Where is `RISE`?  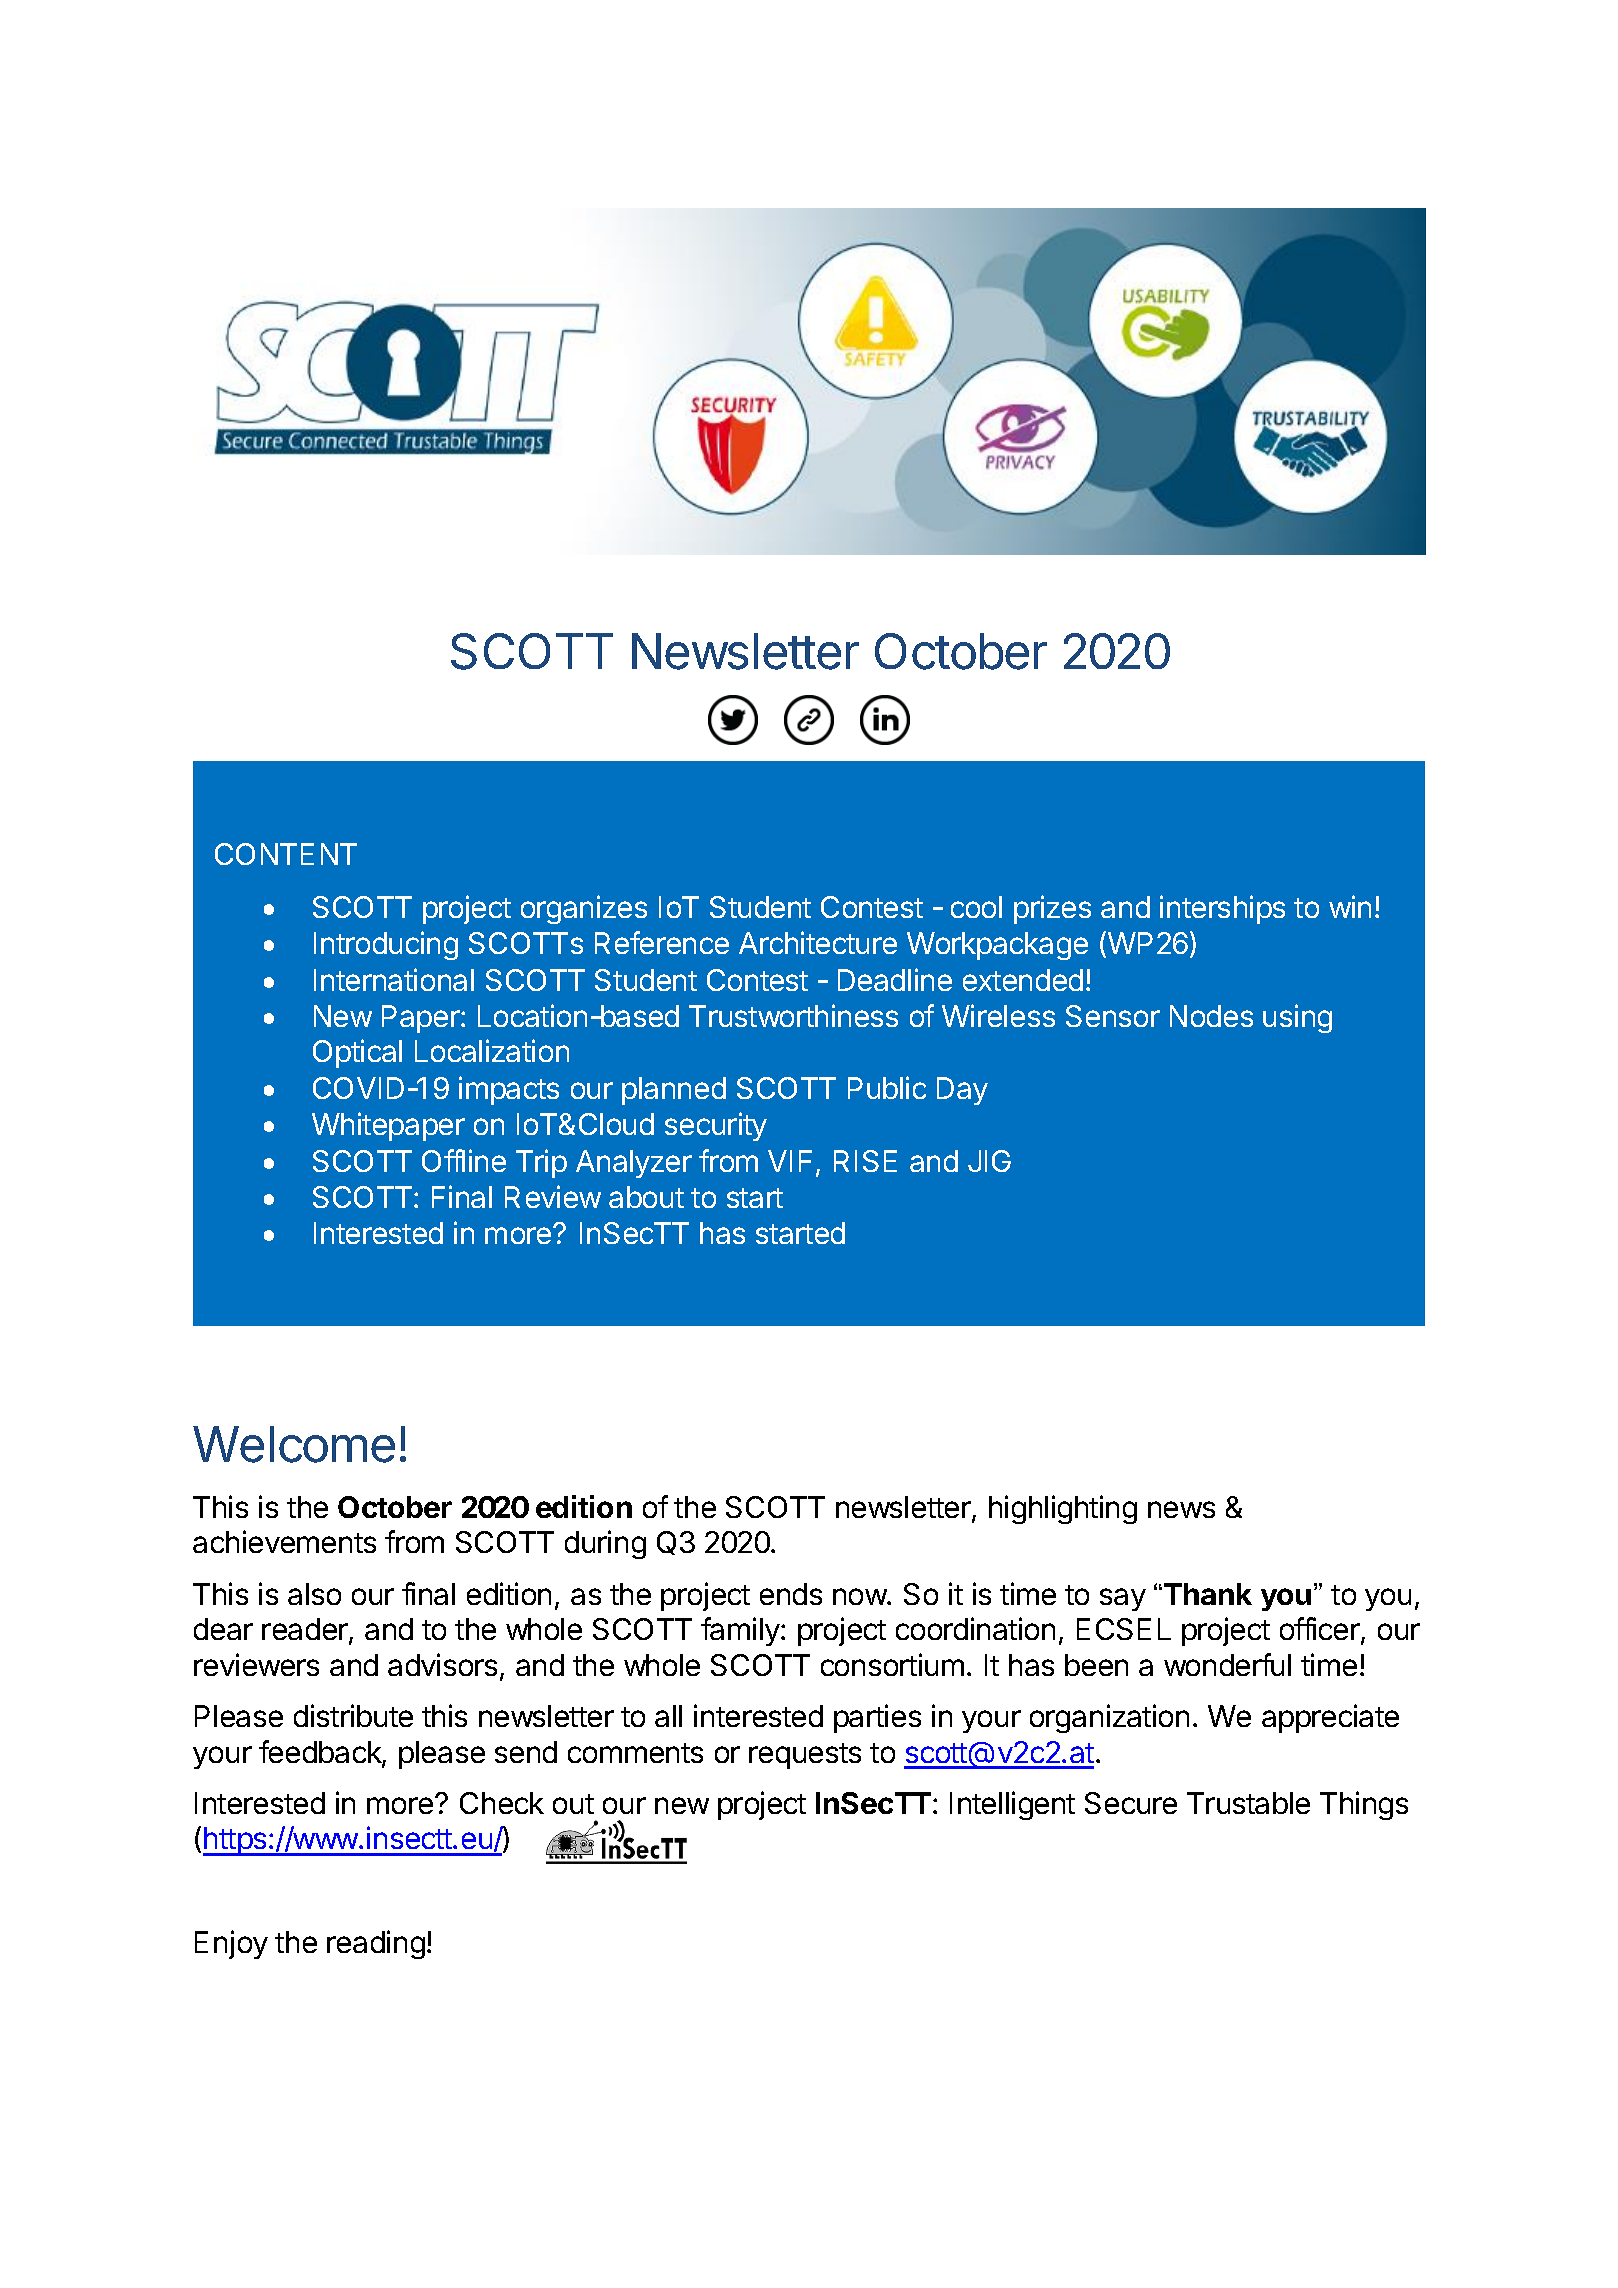
RISE is located at coordinates (865, 1161).
